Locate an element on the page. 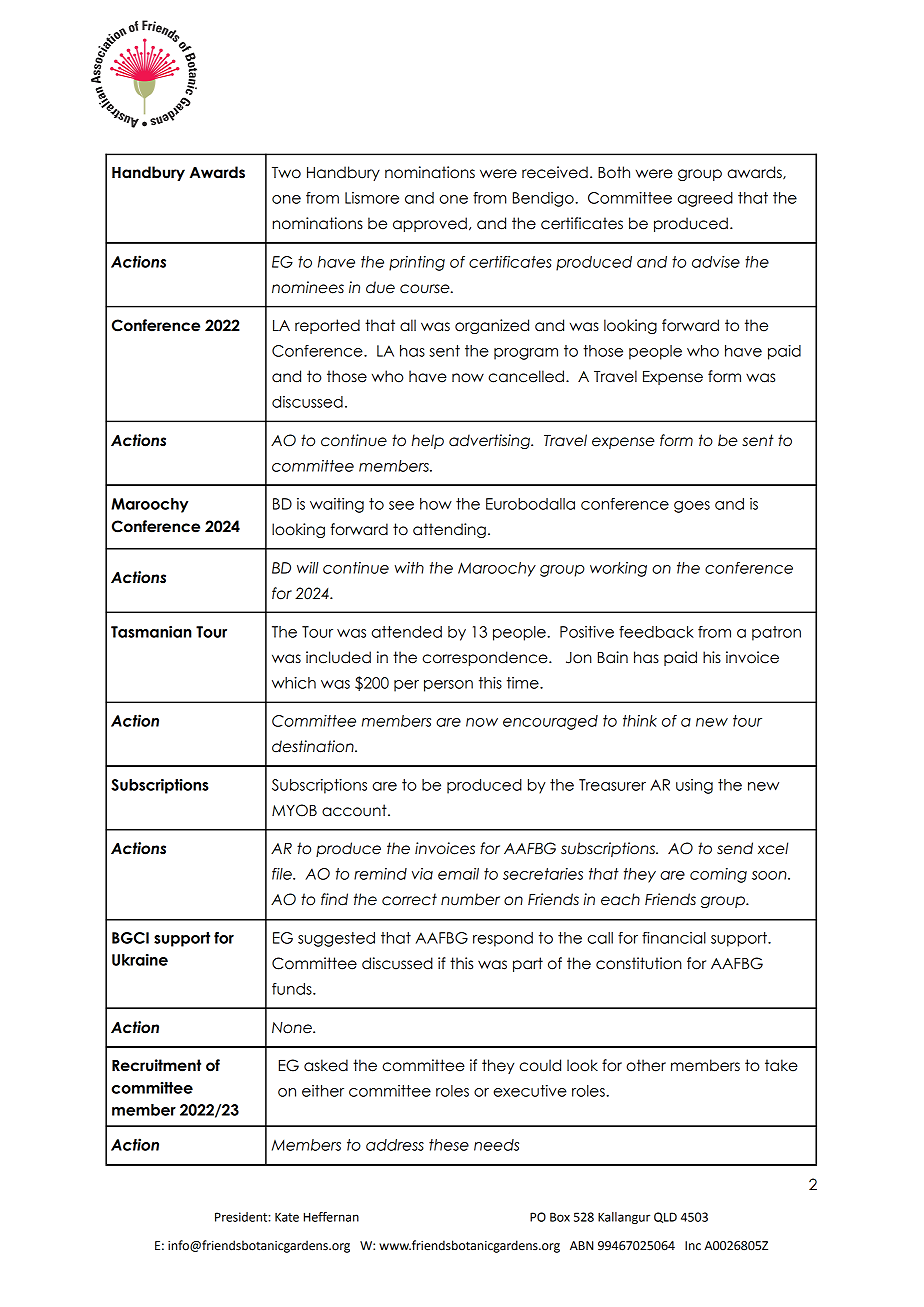  Kate is located at coordinates (287, 1217).
